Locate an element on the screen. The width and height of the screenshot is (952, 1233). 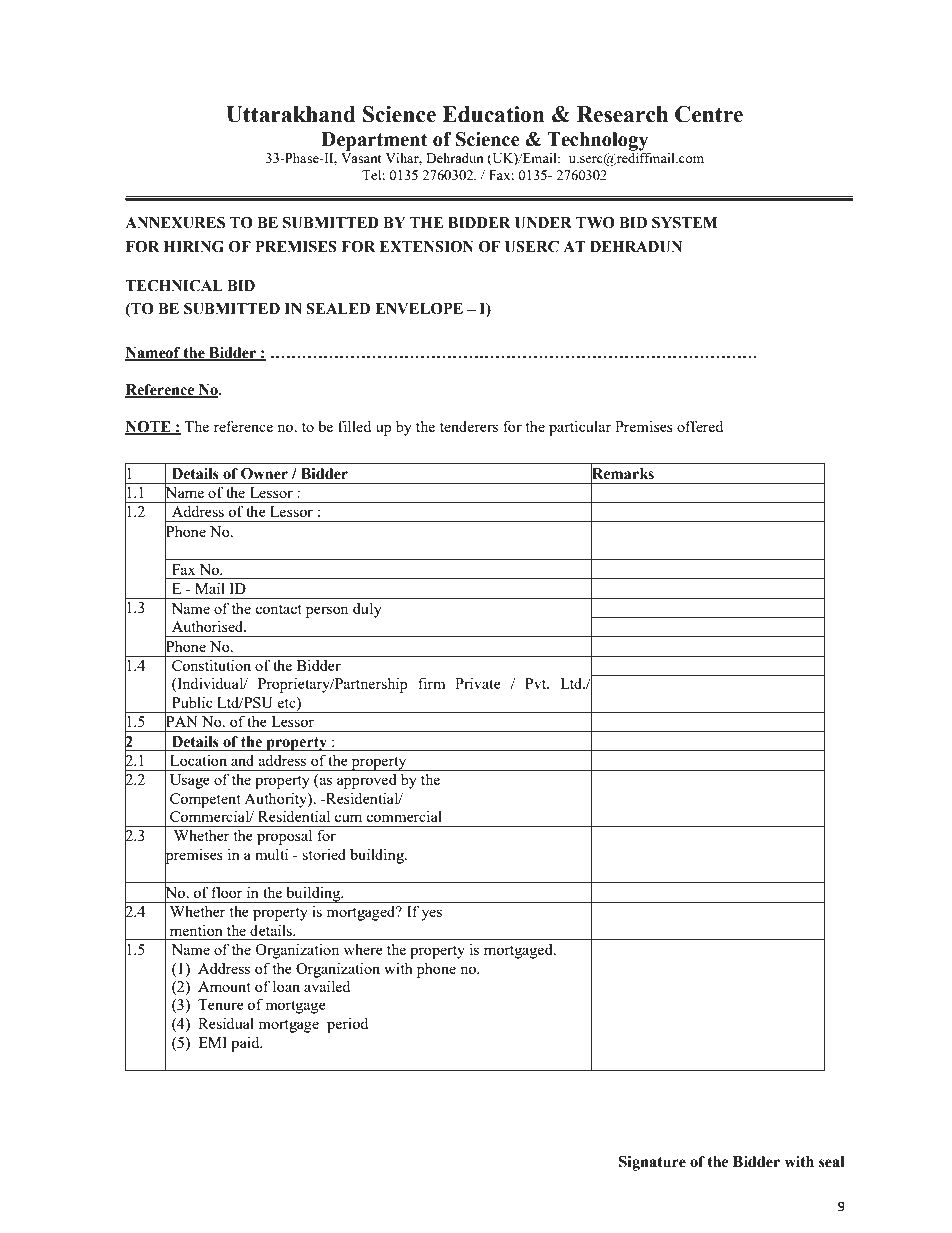
Owner is located at coordinates (264, 474).
